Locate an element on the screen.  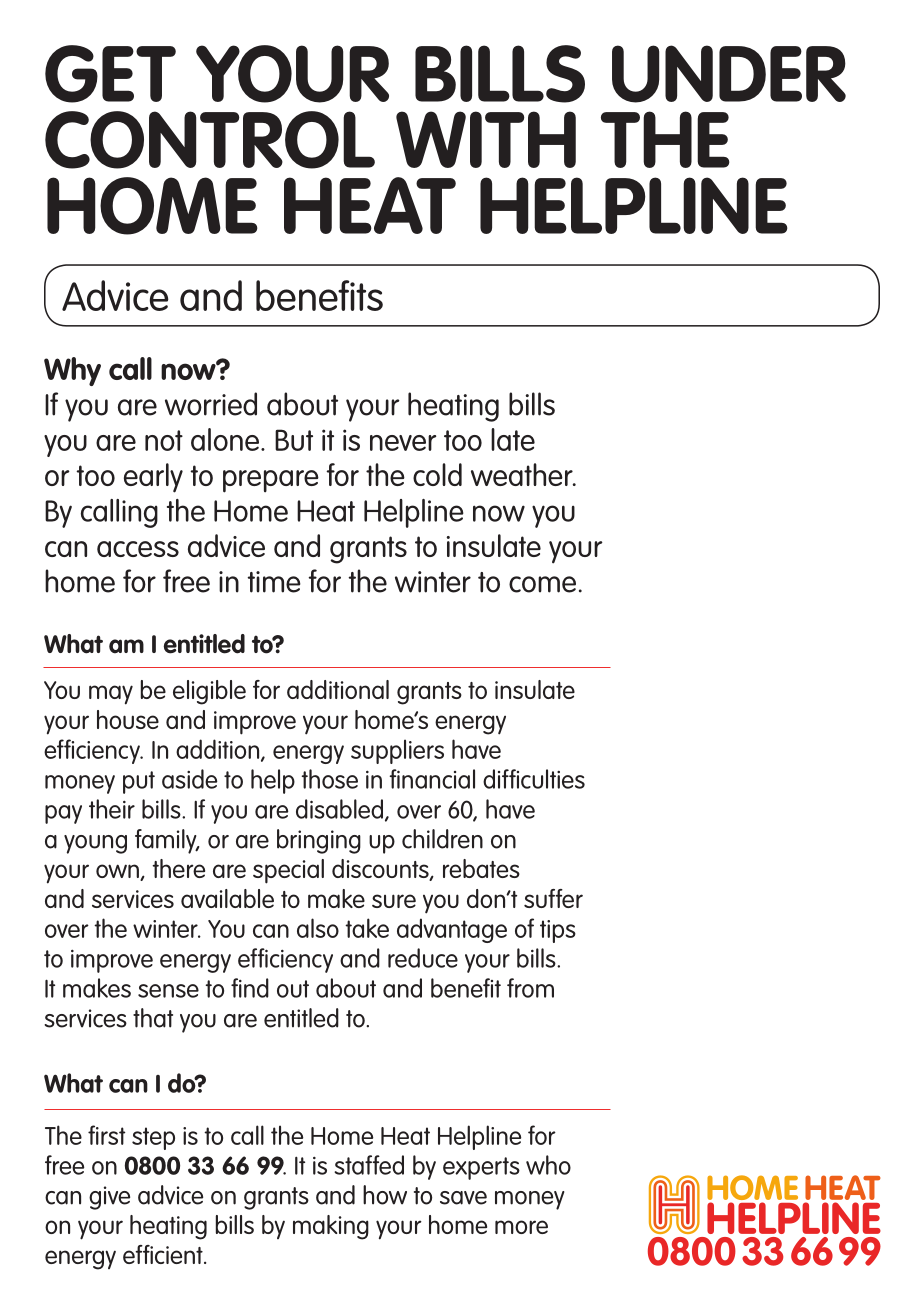
may is located at coordinates (111, 695).
